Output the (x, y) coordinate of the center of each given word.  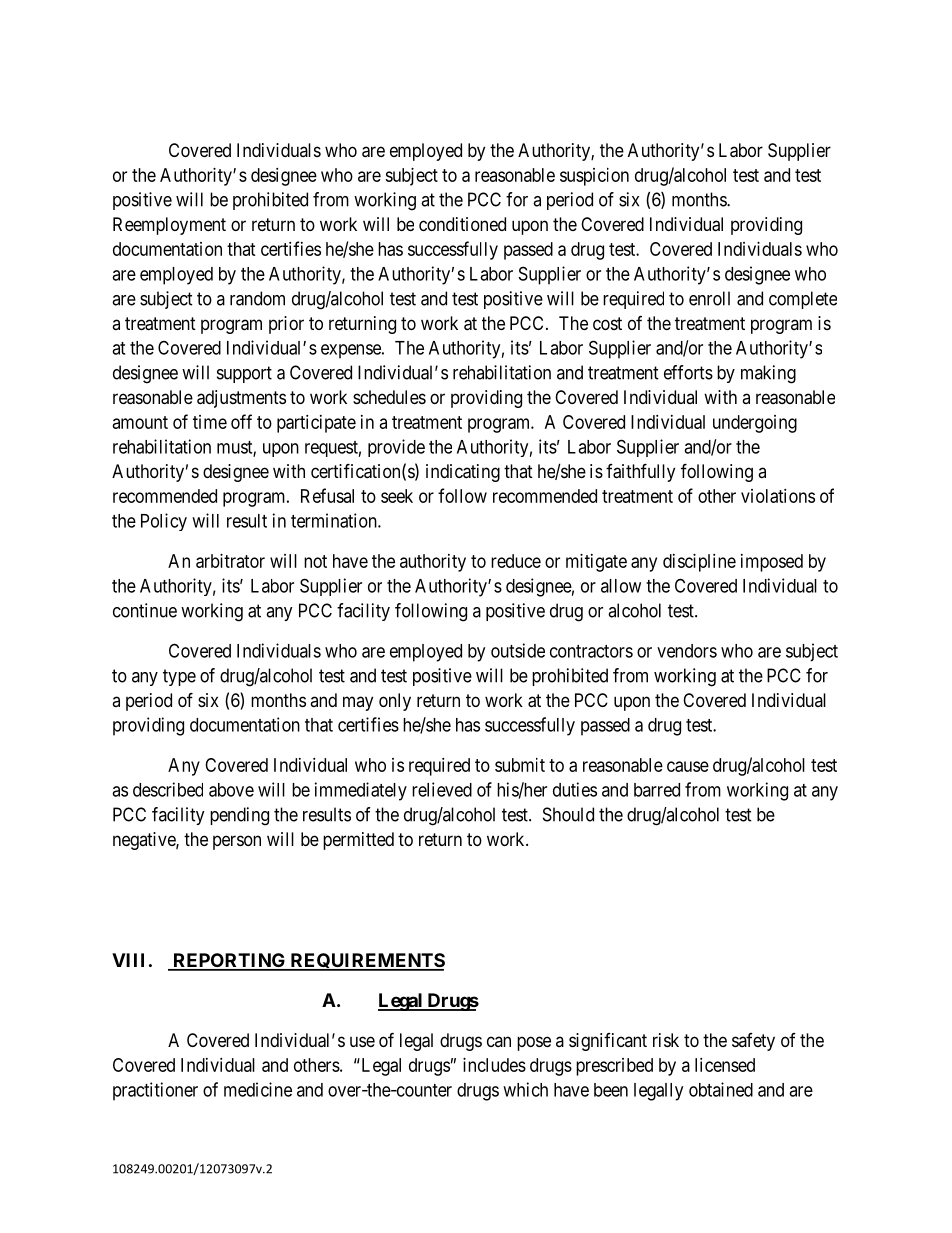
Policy (164, 522)
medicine (258, 1089)
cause (688, 766)
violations (778, 496)
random (257, 298)
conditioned (462, 224)
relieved (442, 789)
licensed (725, 1065)
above (231, 790)
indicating (463, 473)
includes (494, 1065)
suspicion (594, 177)
